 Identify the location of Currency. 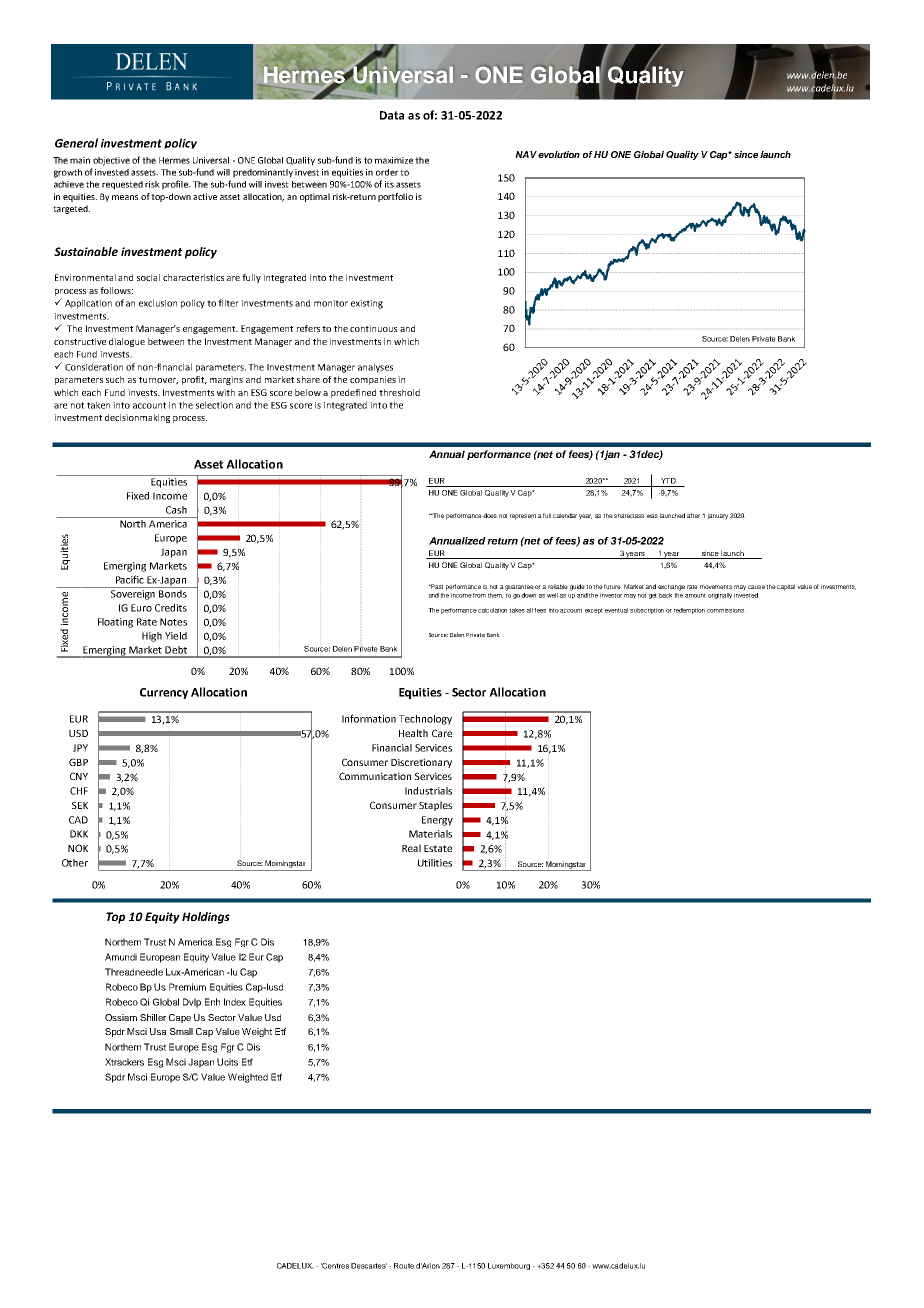
(164, 693).
